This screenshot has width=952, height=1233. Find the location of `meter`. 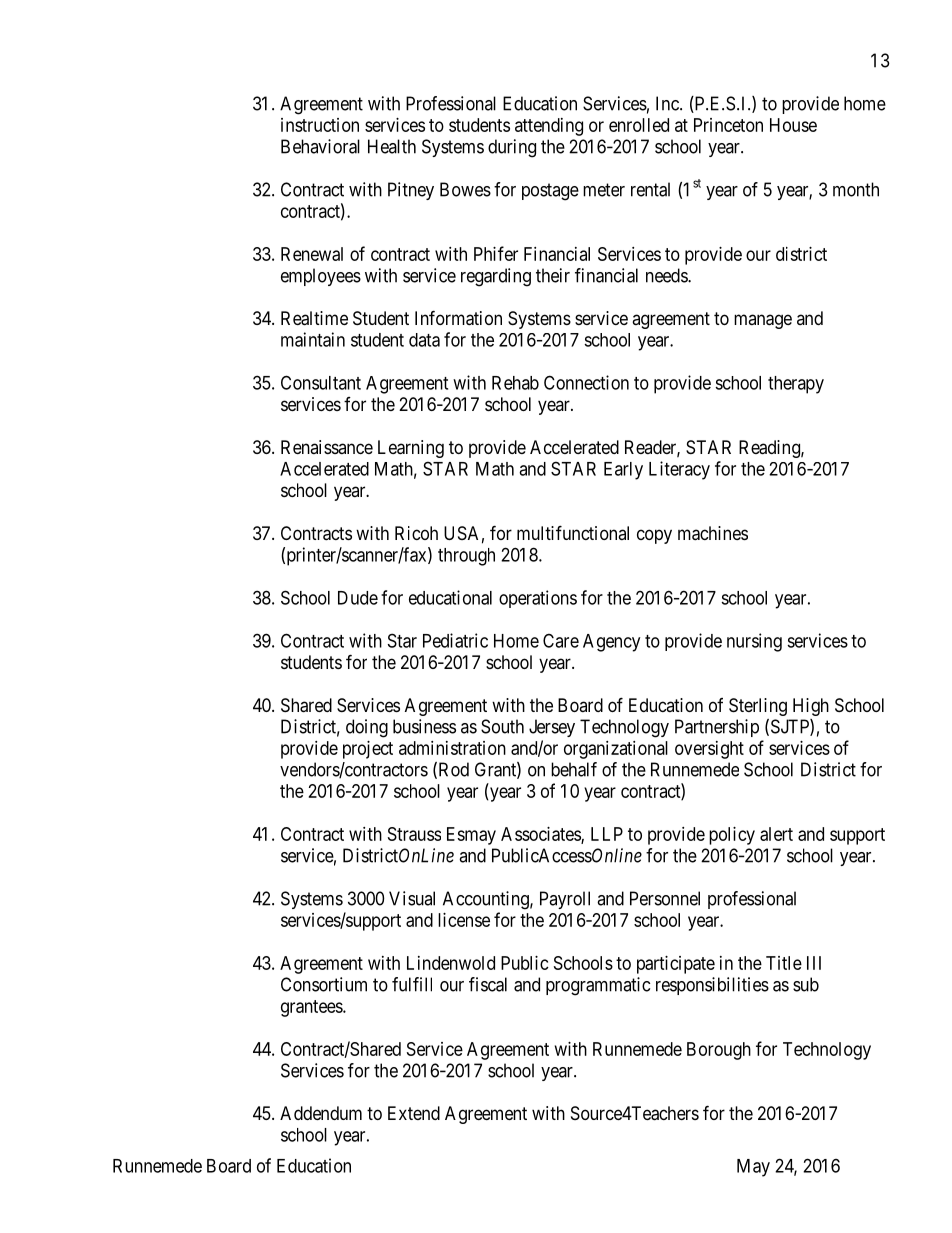

meter is located at coordinates (604, 190).
